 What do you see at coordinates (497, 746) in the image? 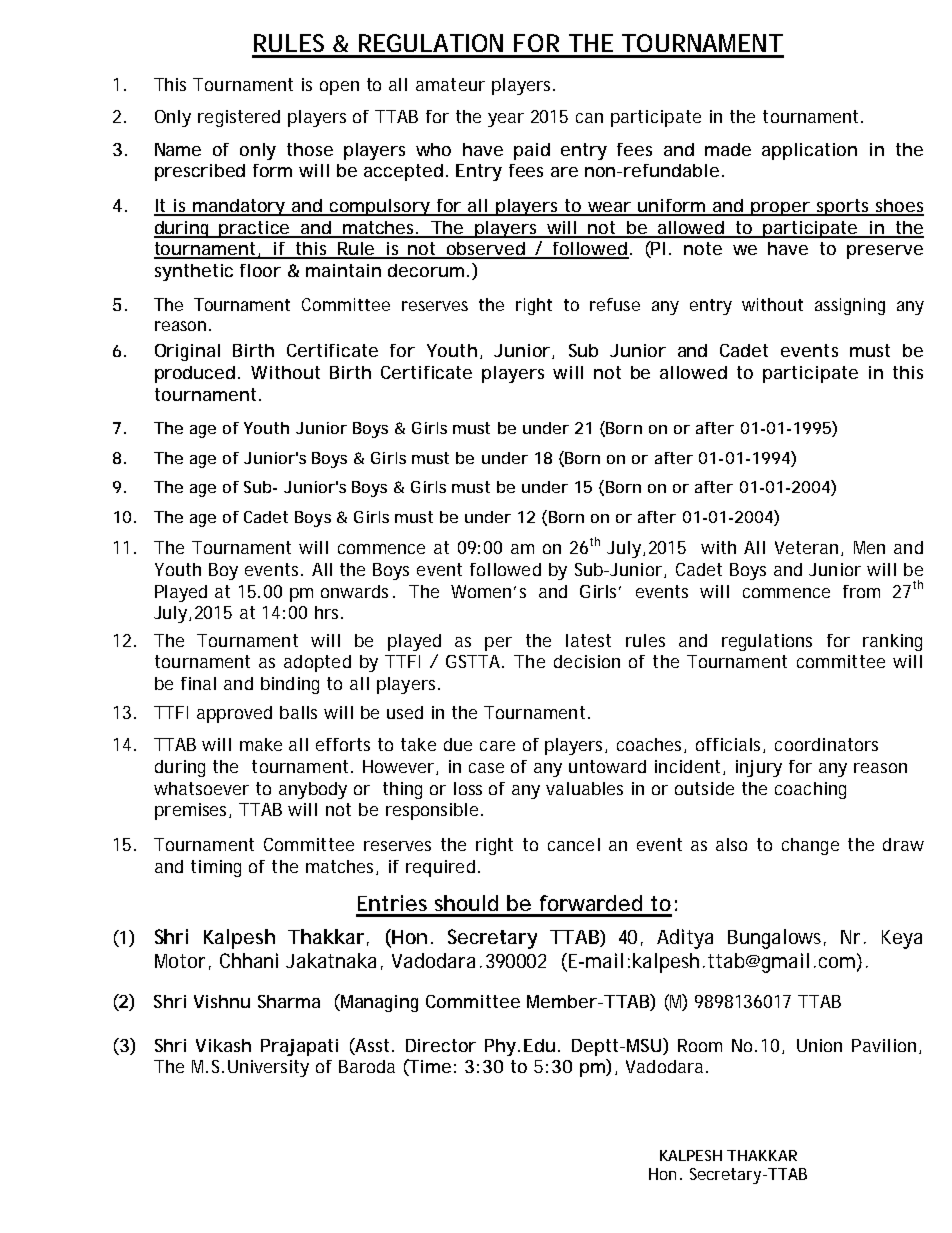
I see `care` at bounding box center [497, 746].
